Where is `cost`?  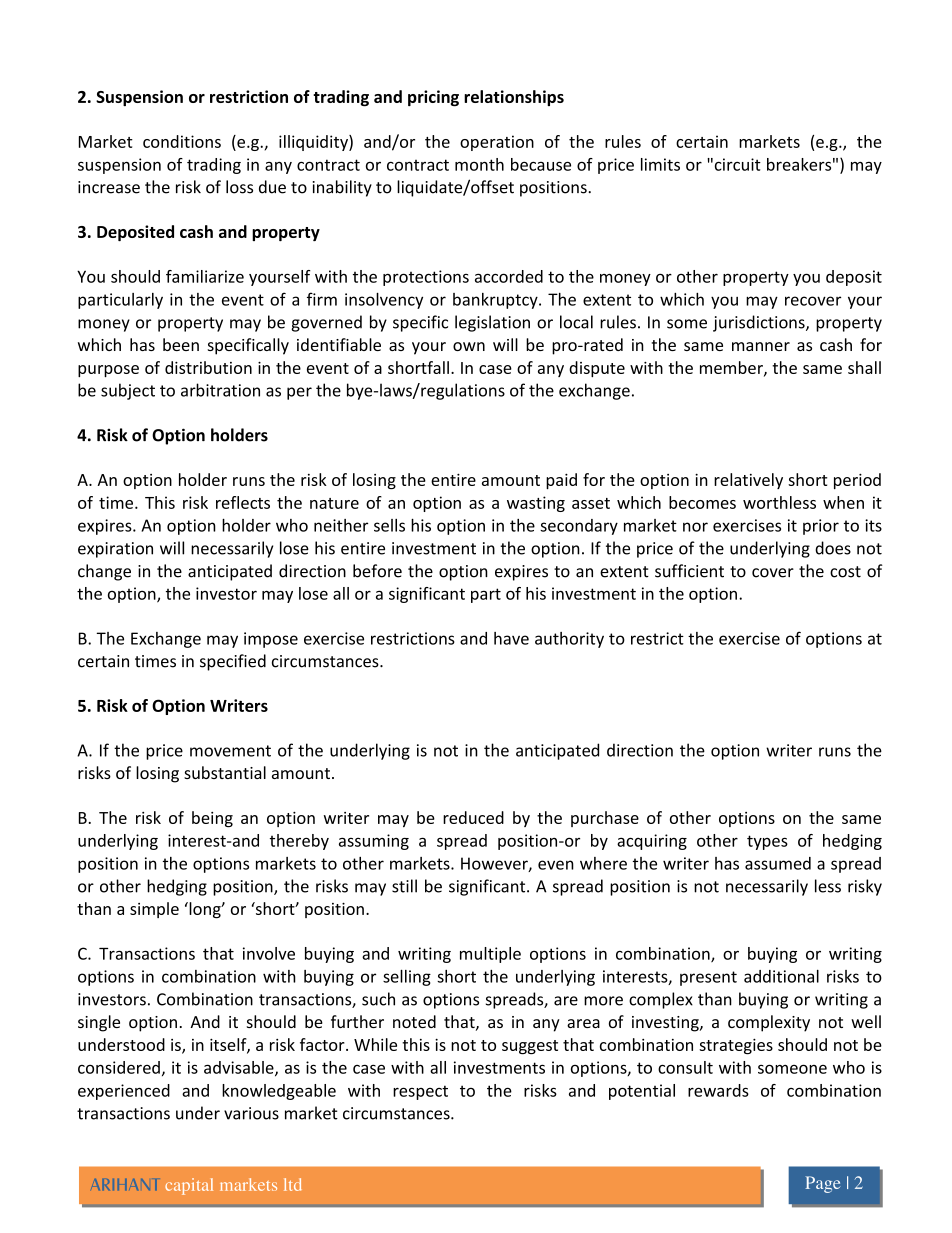
cost is located at coordinates (845, 572).
